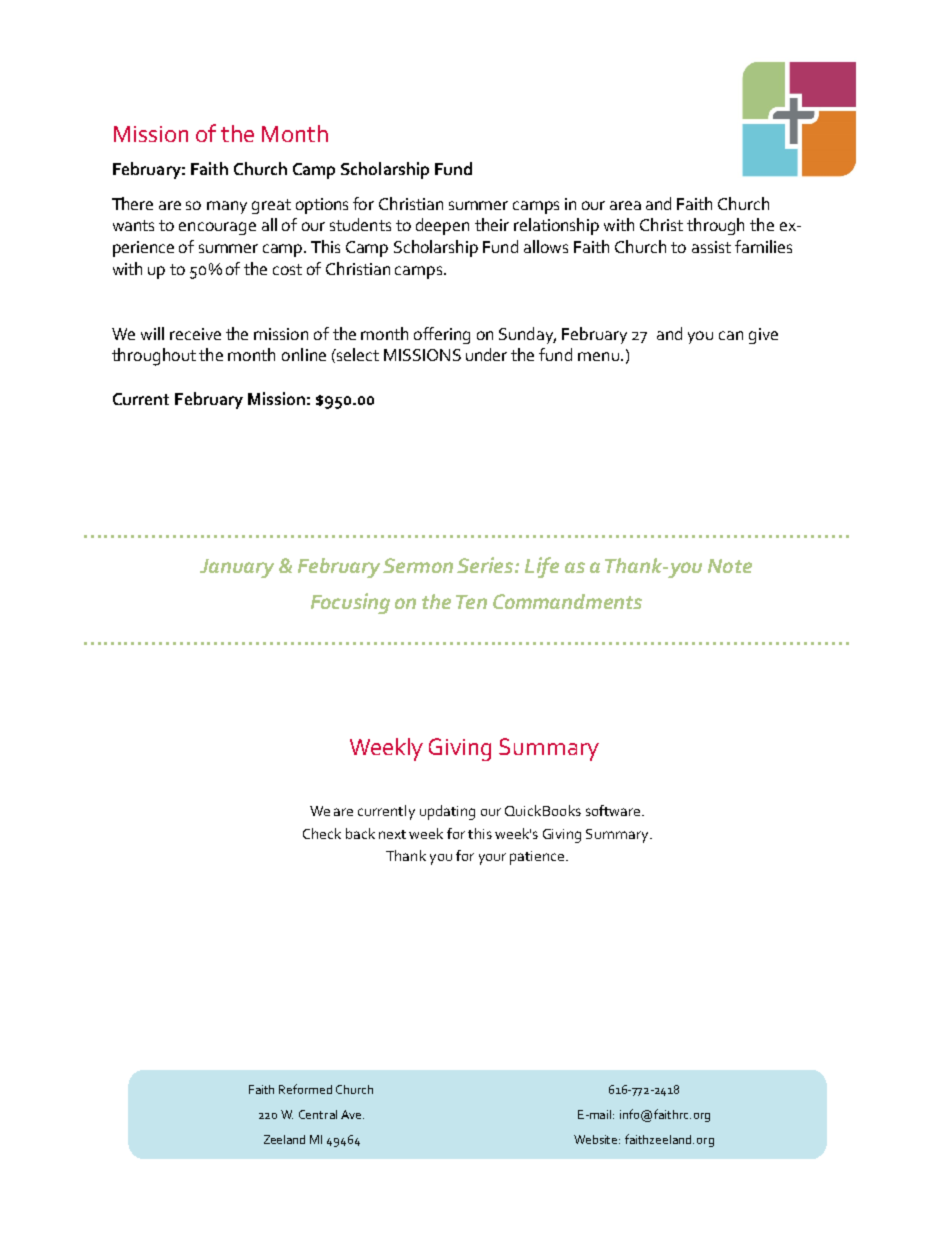 This screenshot has height=1233, width=952. What do you see at coordinates (352, 1114) in the screenshot?
I see `Ave` at bounding box center [352, 1114].
